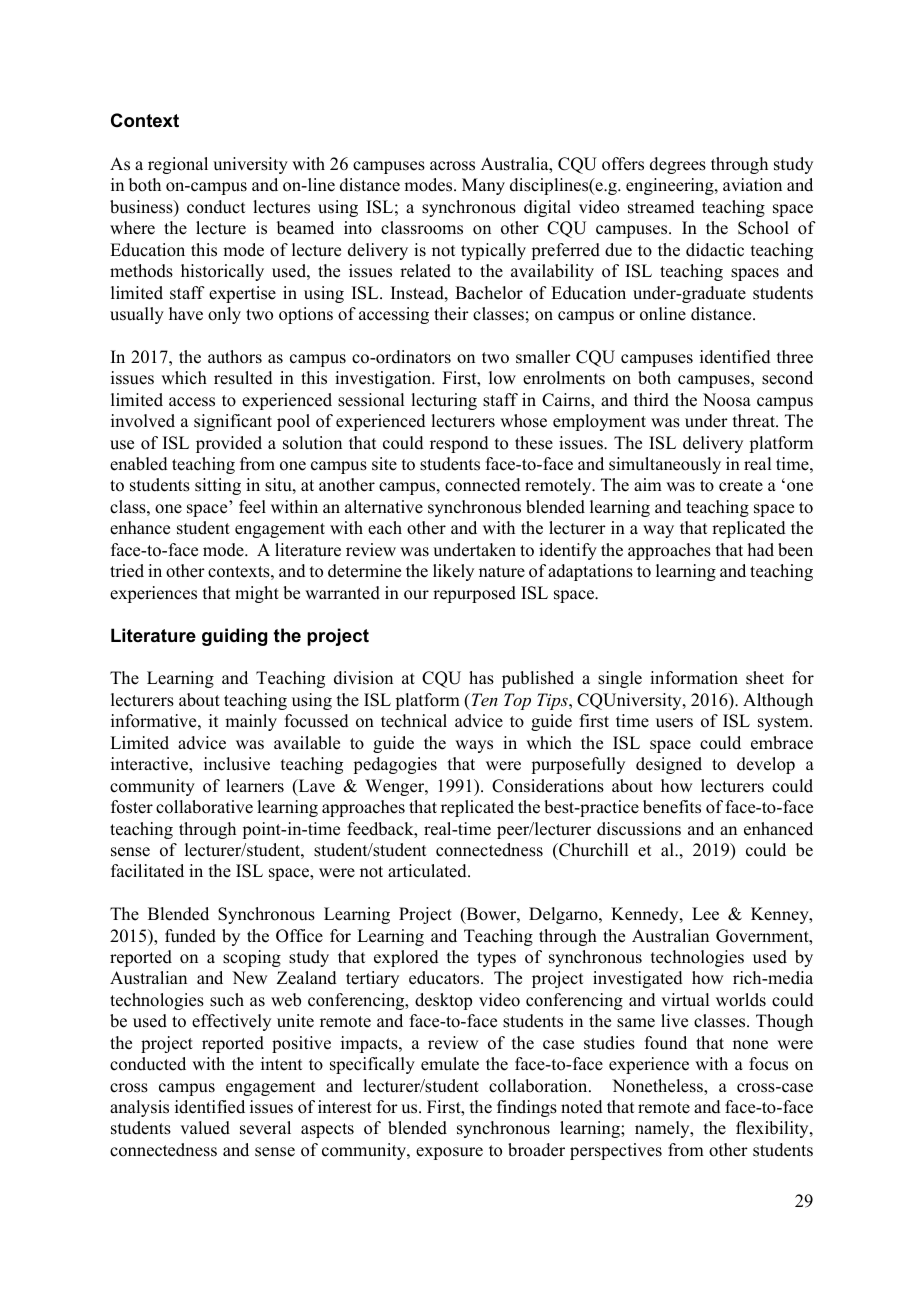 Image resolution: width=924 pixels, height=1308 pixels. I want to click on Many, so click(483, 186).
